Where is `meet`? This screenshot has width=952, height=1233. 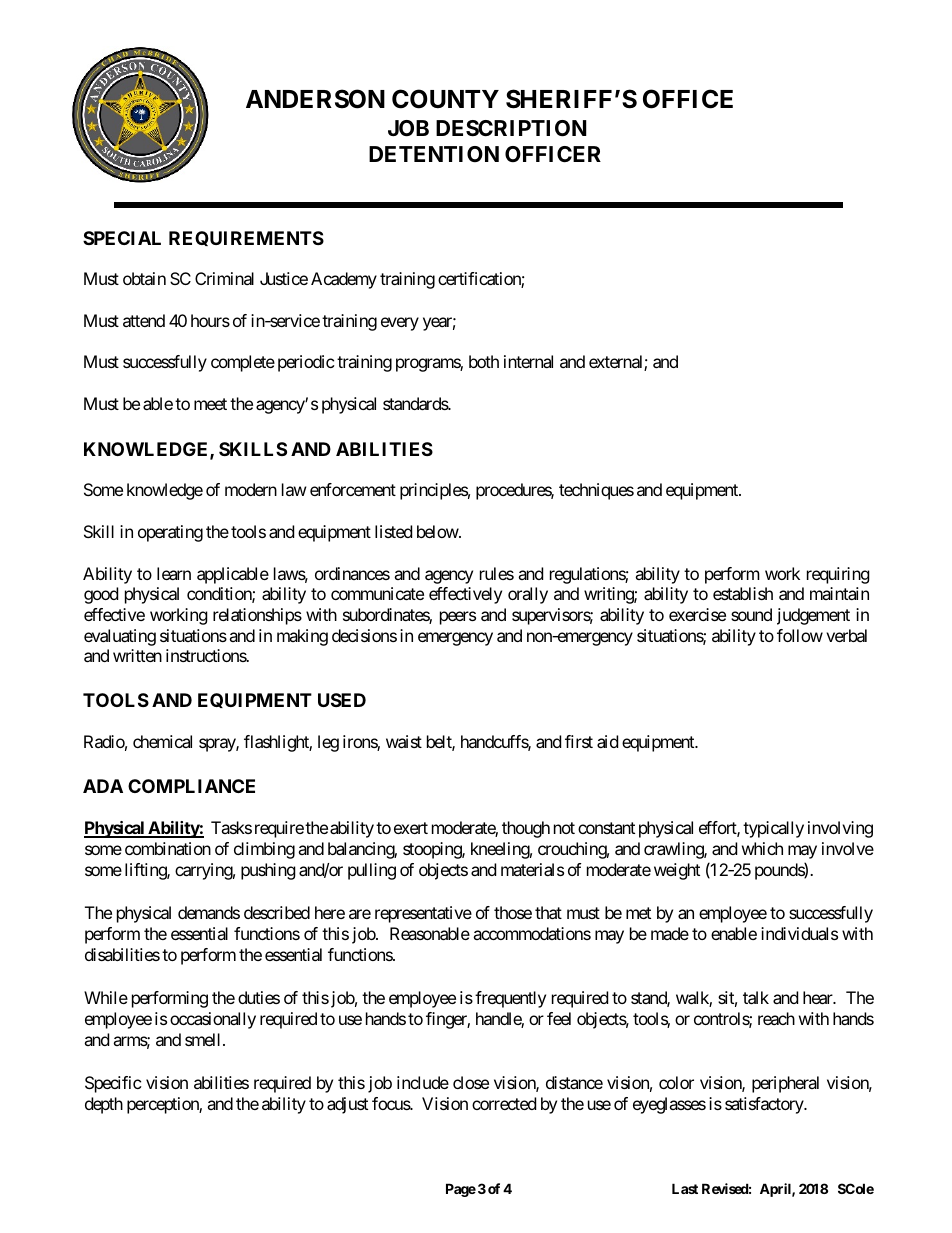
meet is located at coordinates (210, 404).
